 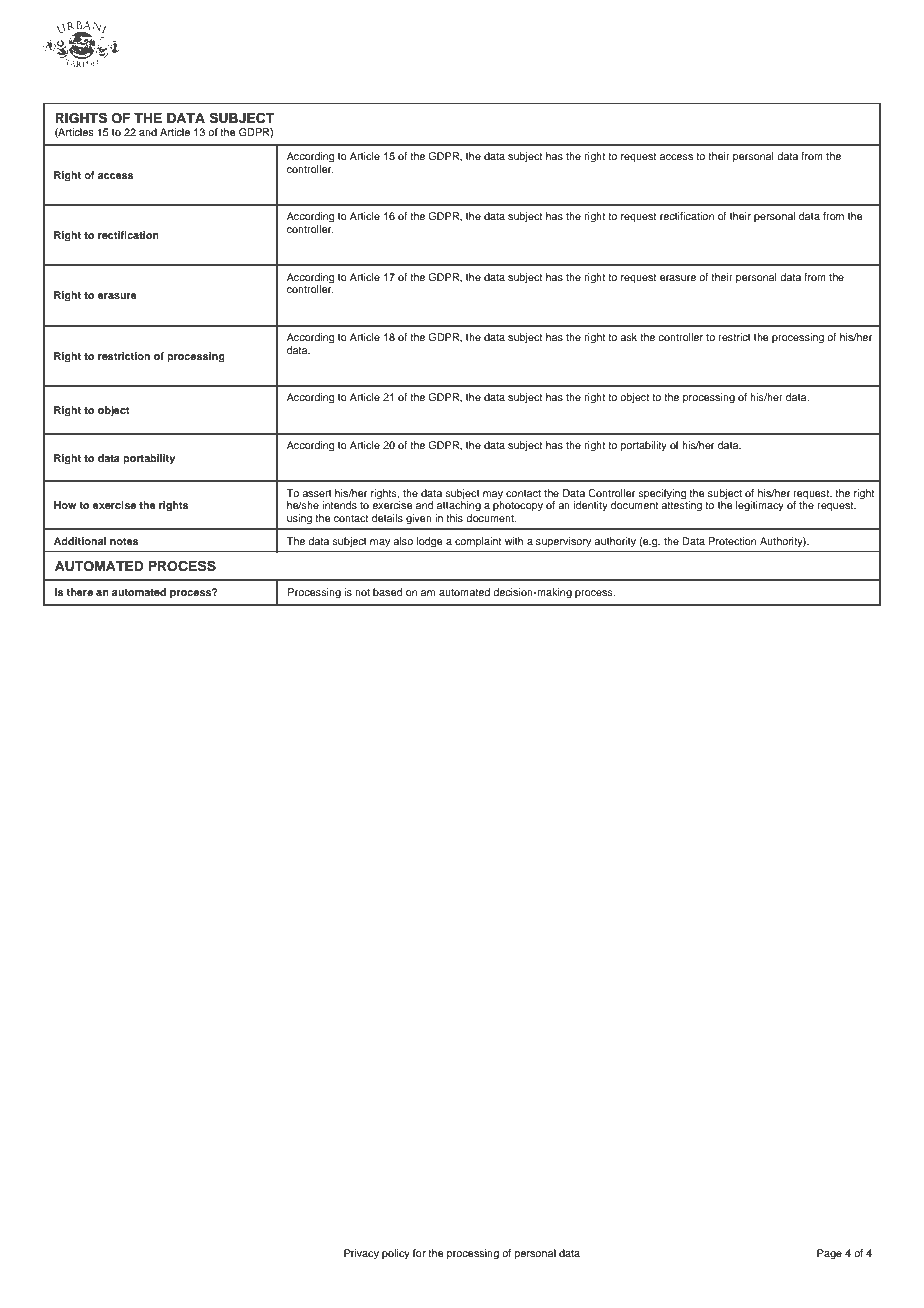 I want to click on Privacy, so click(x=361, y=1254).
